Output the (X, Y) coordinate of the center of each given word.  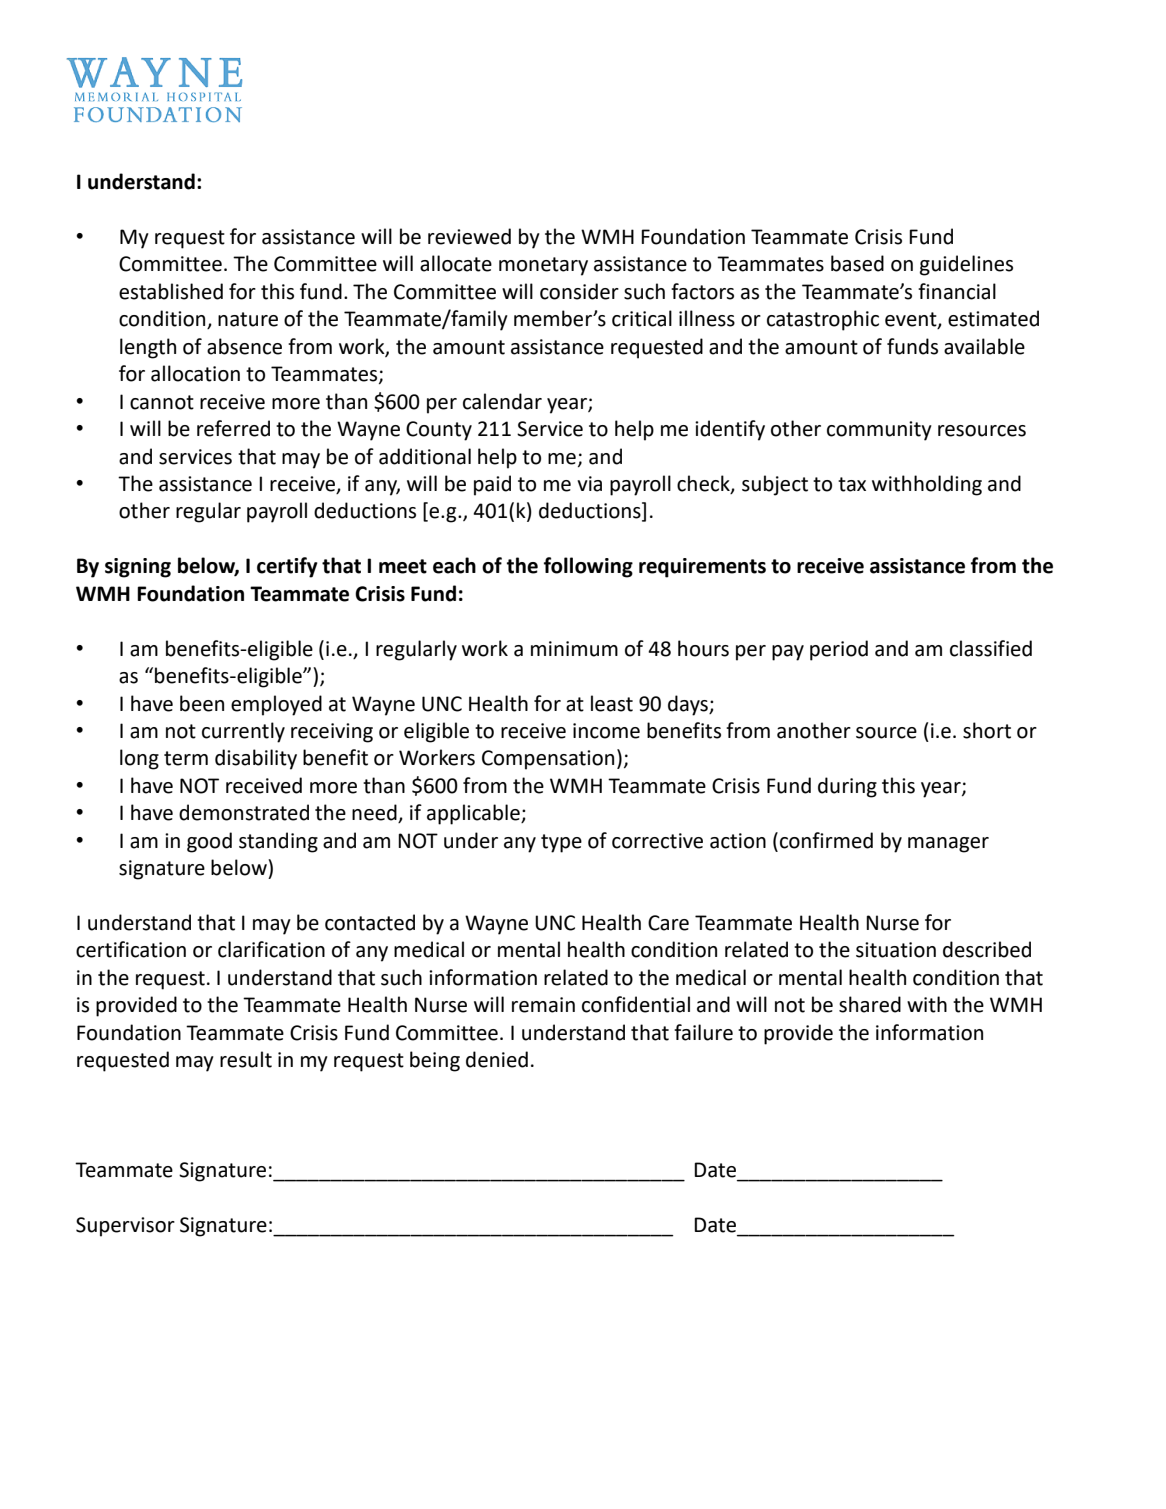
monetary (543, 266)
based (857, 263)
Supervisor (125, 1227)
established (171, 291)
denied (497, 1059)
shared (870, 1004)
